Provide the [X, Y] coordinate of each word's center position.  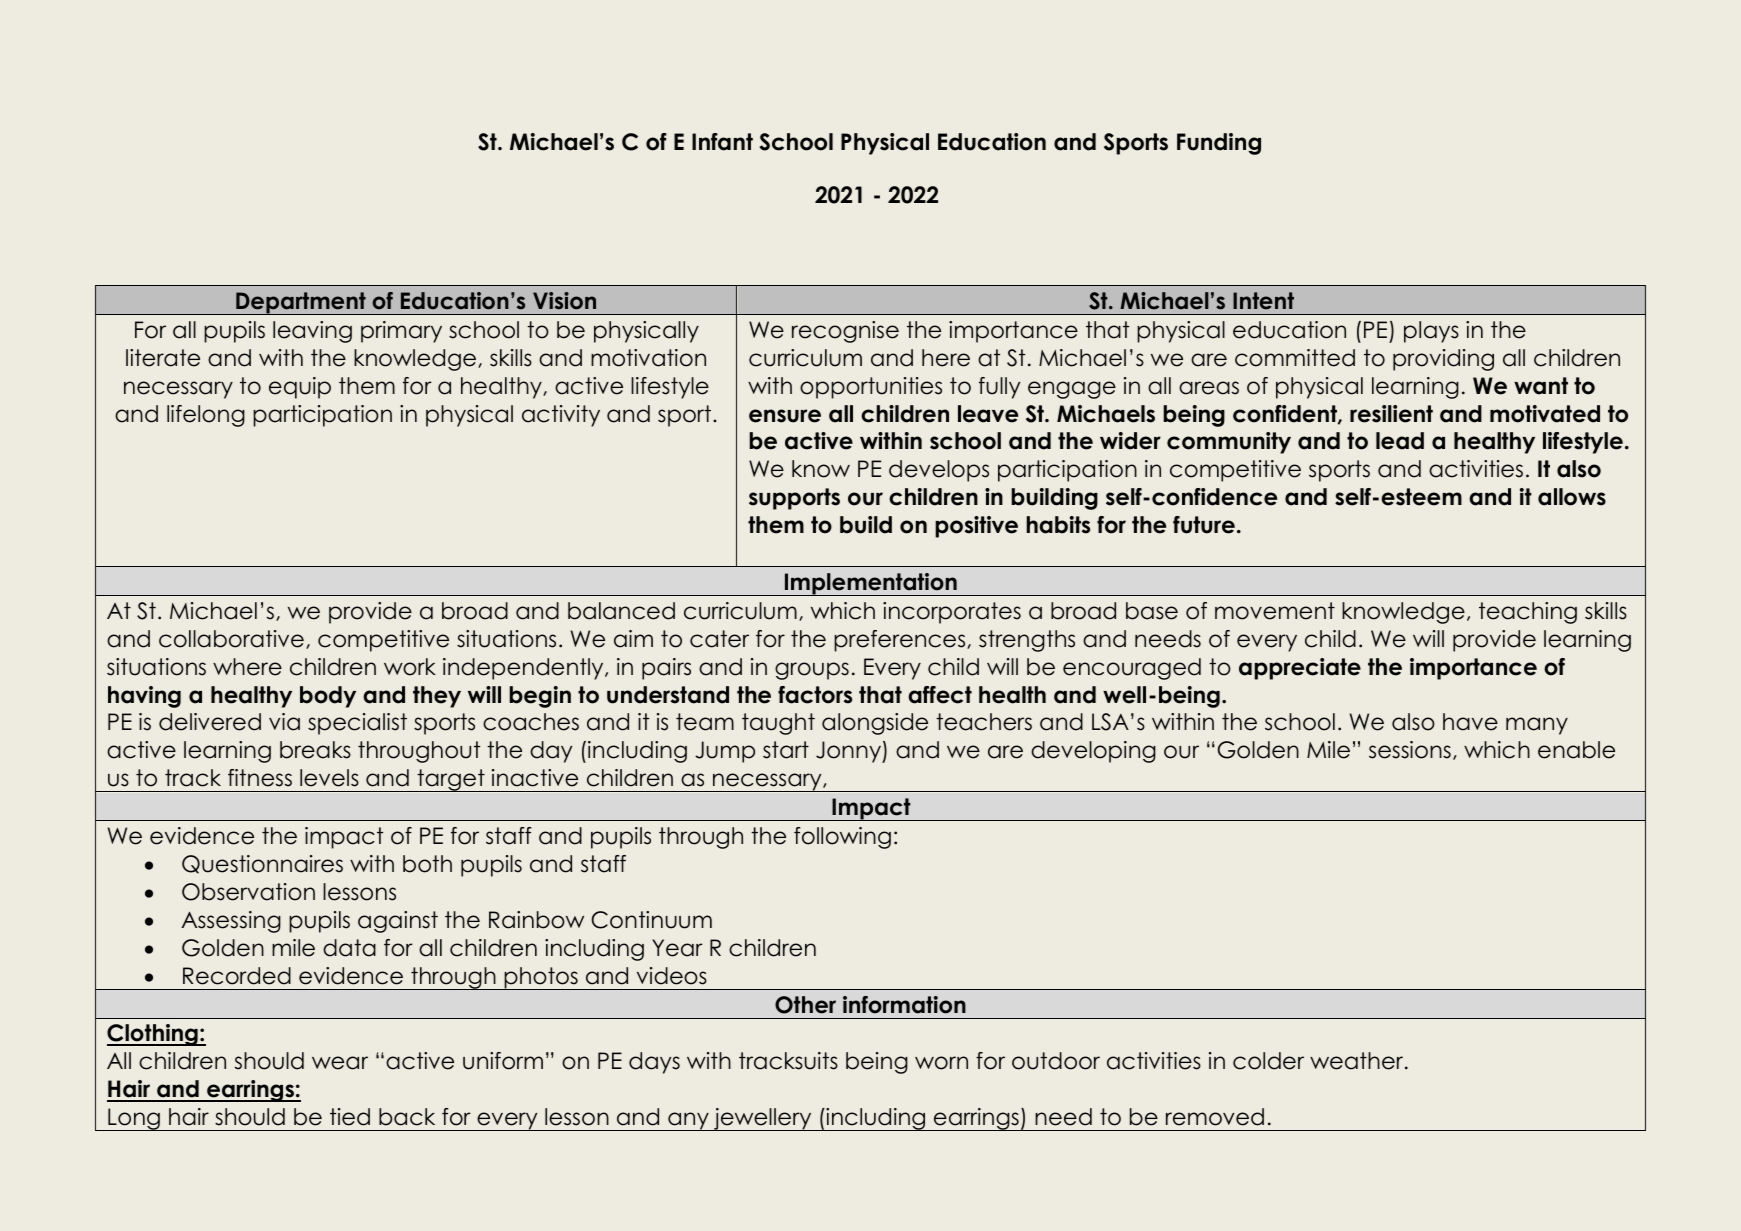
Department [301, 303]
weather [1358, 1061]
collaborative [231, 639]
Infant [722, 142]
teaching [1528, 613]
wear [340, 1063]
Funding [1219, 144]
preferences [901, 641]
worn [941, 1063]
